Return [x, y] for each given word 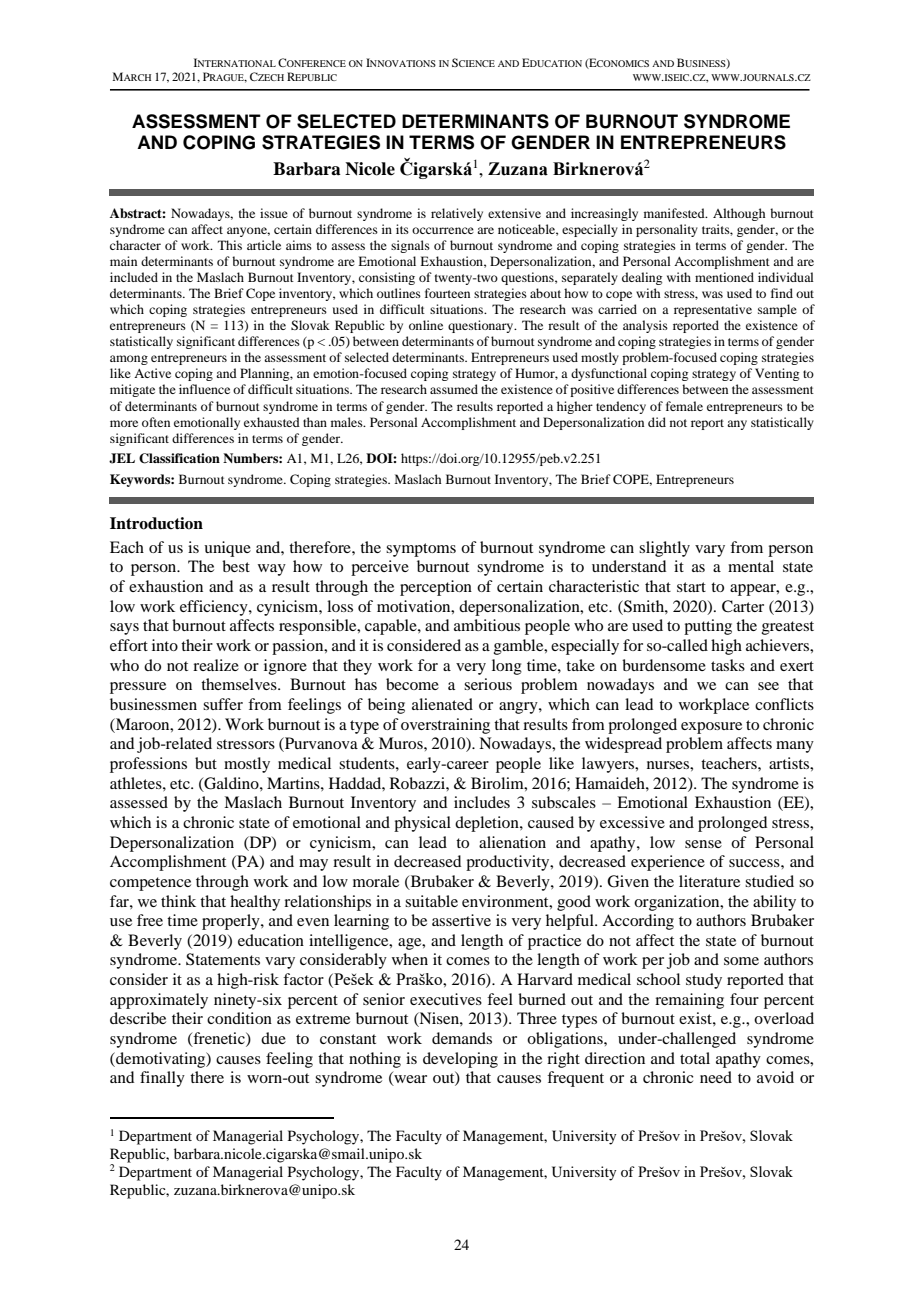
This [230, 245]
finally [162, 1079]
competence [150, 884]
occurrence [443, 230]
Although [739, 214]
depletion [488, 824]
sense [703, 844]
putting [708, 627]
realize [216, 665]
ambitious [487, 625]
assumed [454, 389]
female [684, 406]
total [695, 1058]
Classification [179, 458]
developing [460, 1060]
